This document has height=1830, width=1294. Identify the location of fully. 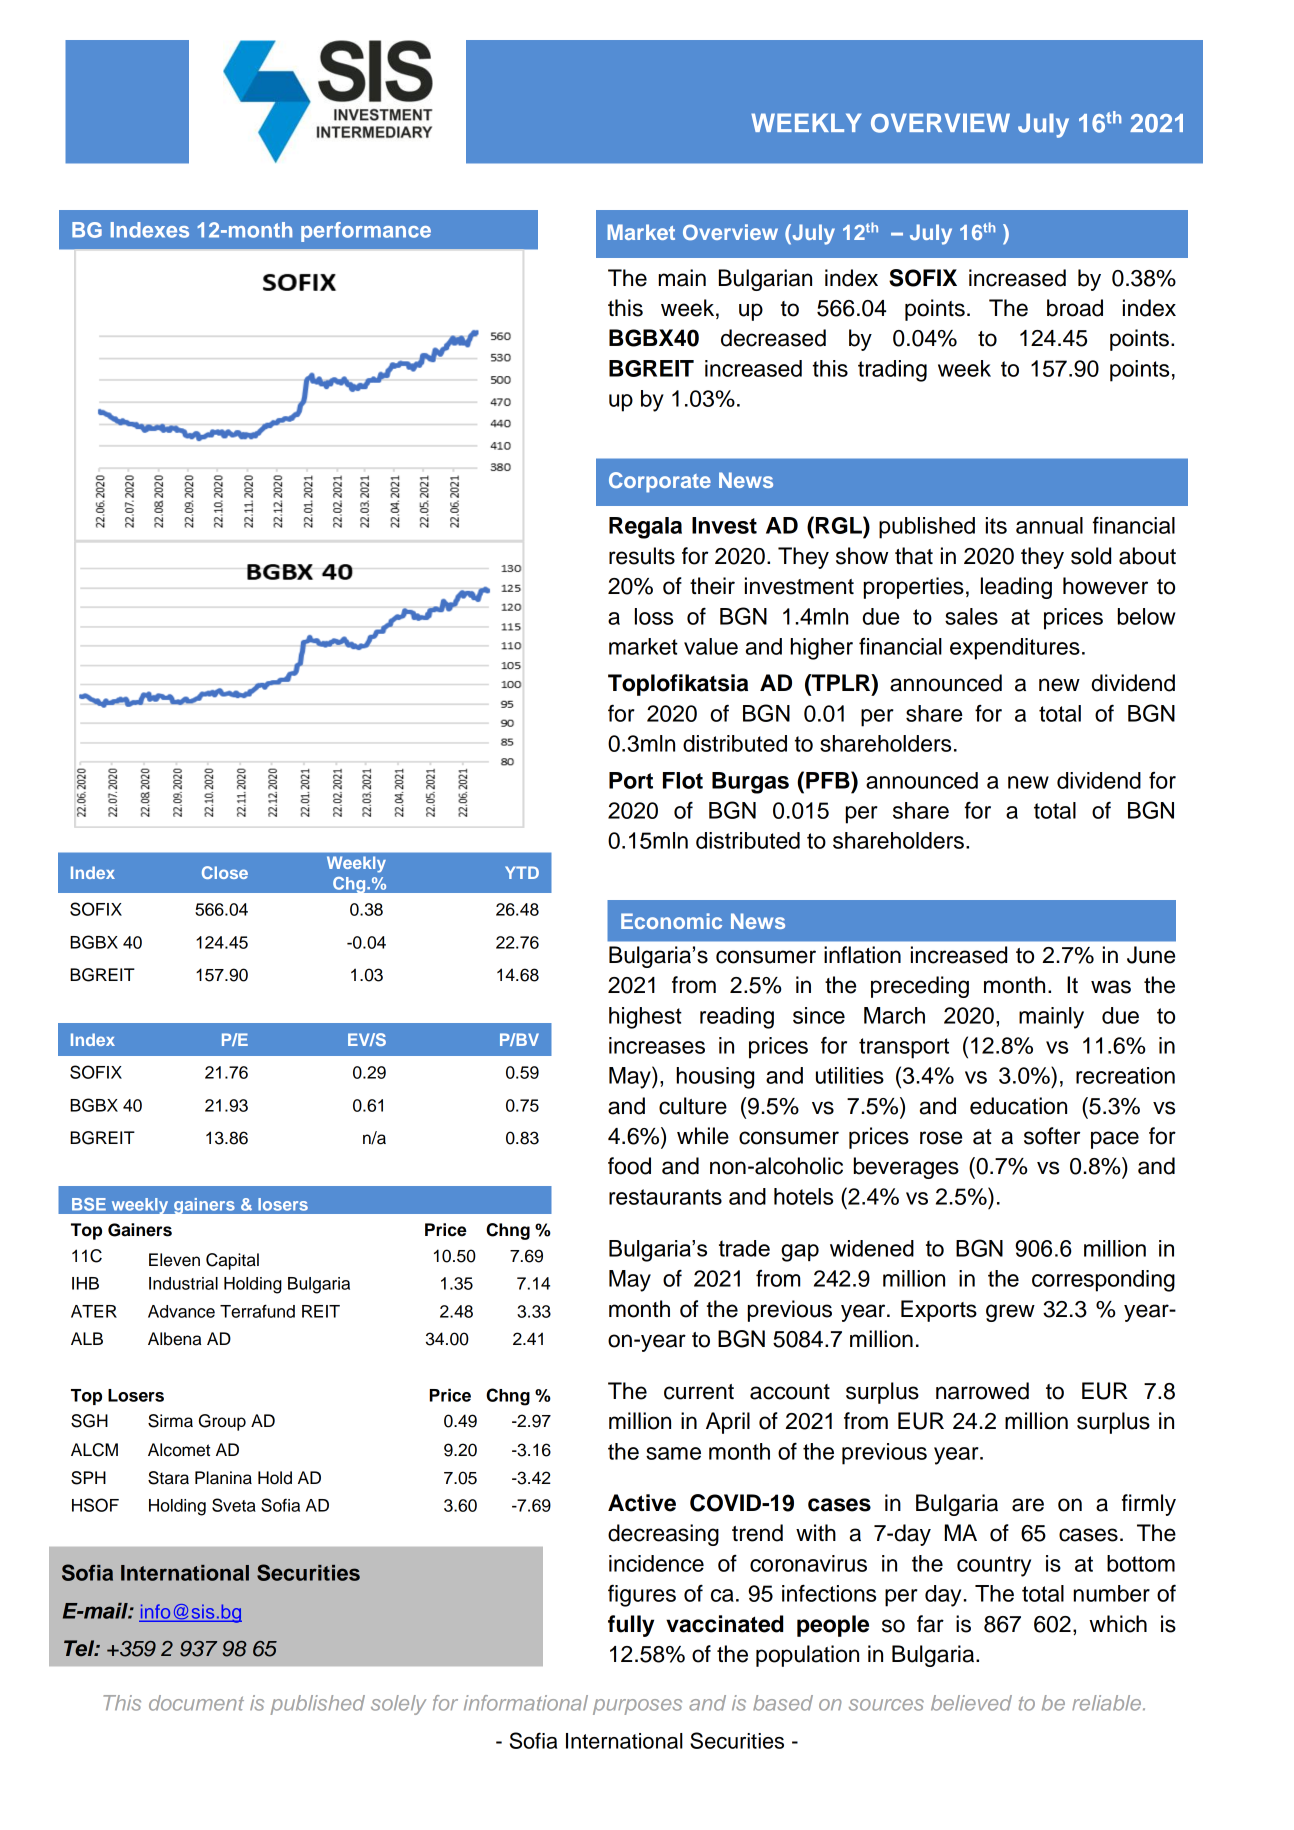
(631, 1626).
